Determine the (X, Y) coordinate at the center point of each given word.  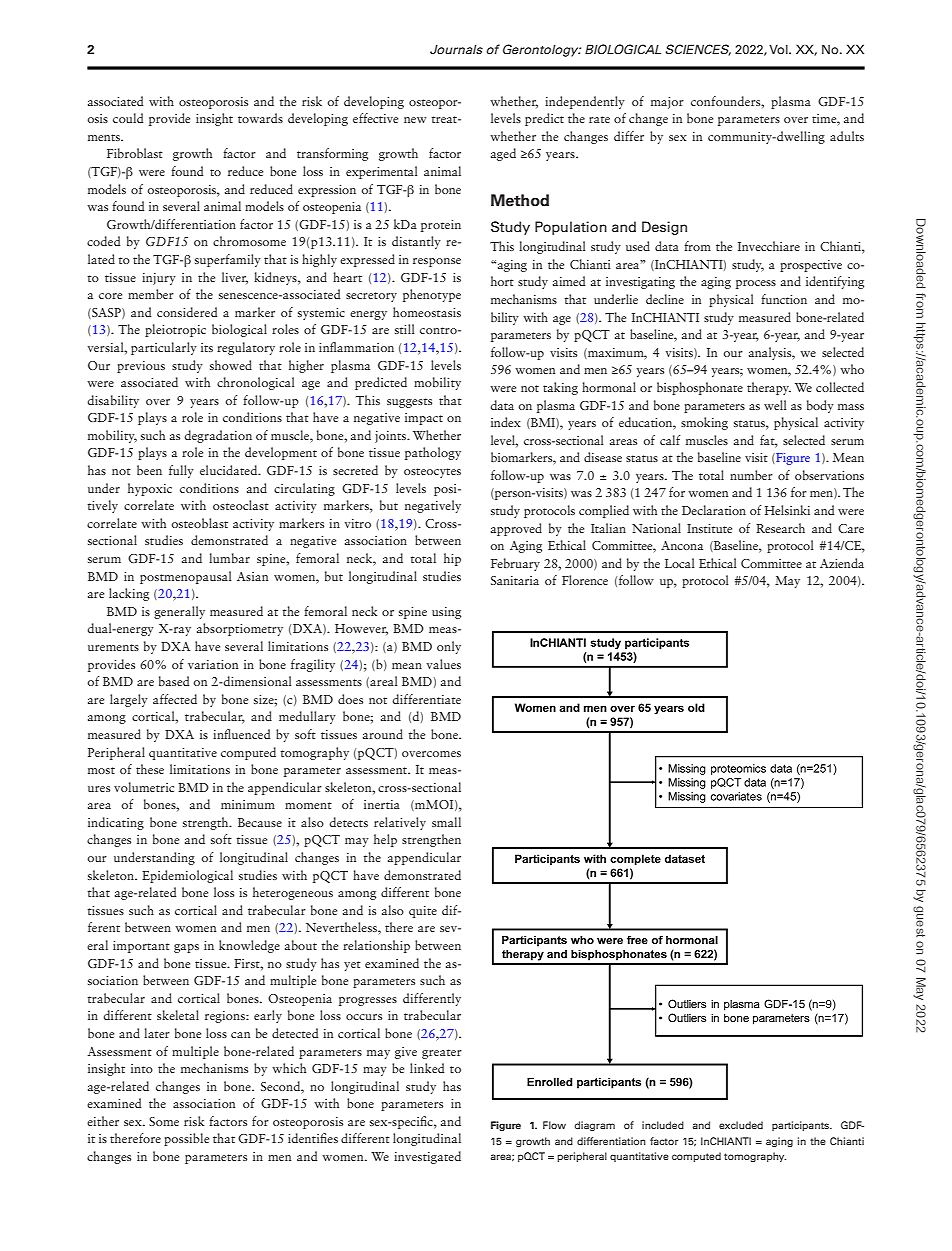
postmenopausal (185, 577)
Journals (456, 49)
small (446, 822)
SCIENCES (698, 50)
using (446, 613)
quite (423, 912)
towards (260, 118)
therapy (769, 388)
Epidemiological (187, 876)
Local (679, 563)
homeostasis (427, 312)
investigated (427, 1157)
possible (186, 1139)
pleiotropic (175, 330)
